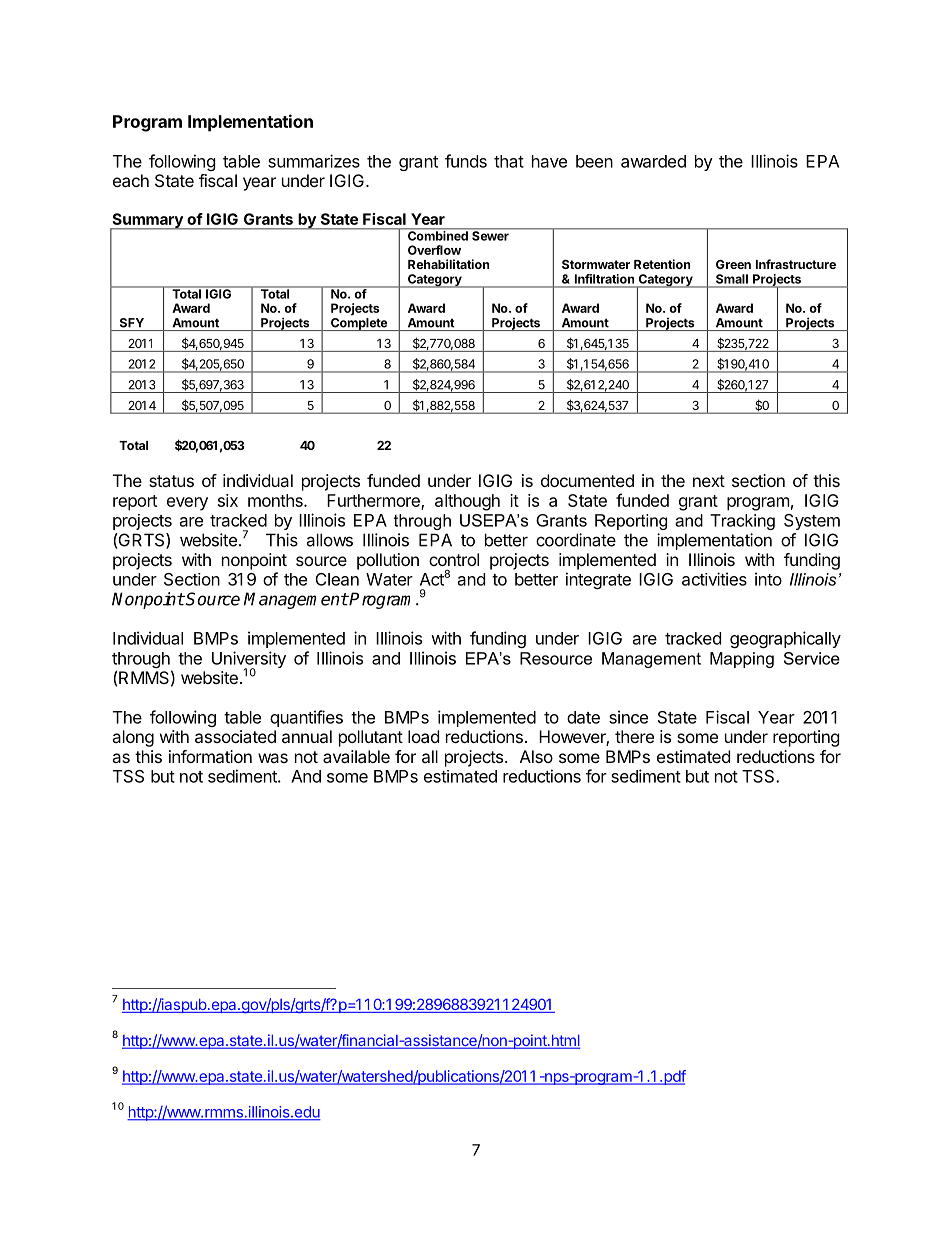  Describe the element at coordinates (131, 180) in the image. I see `each` at that location.
